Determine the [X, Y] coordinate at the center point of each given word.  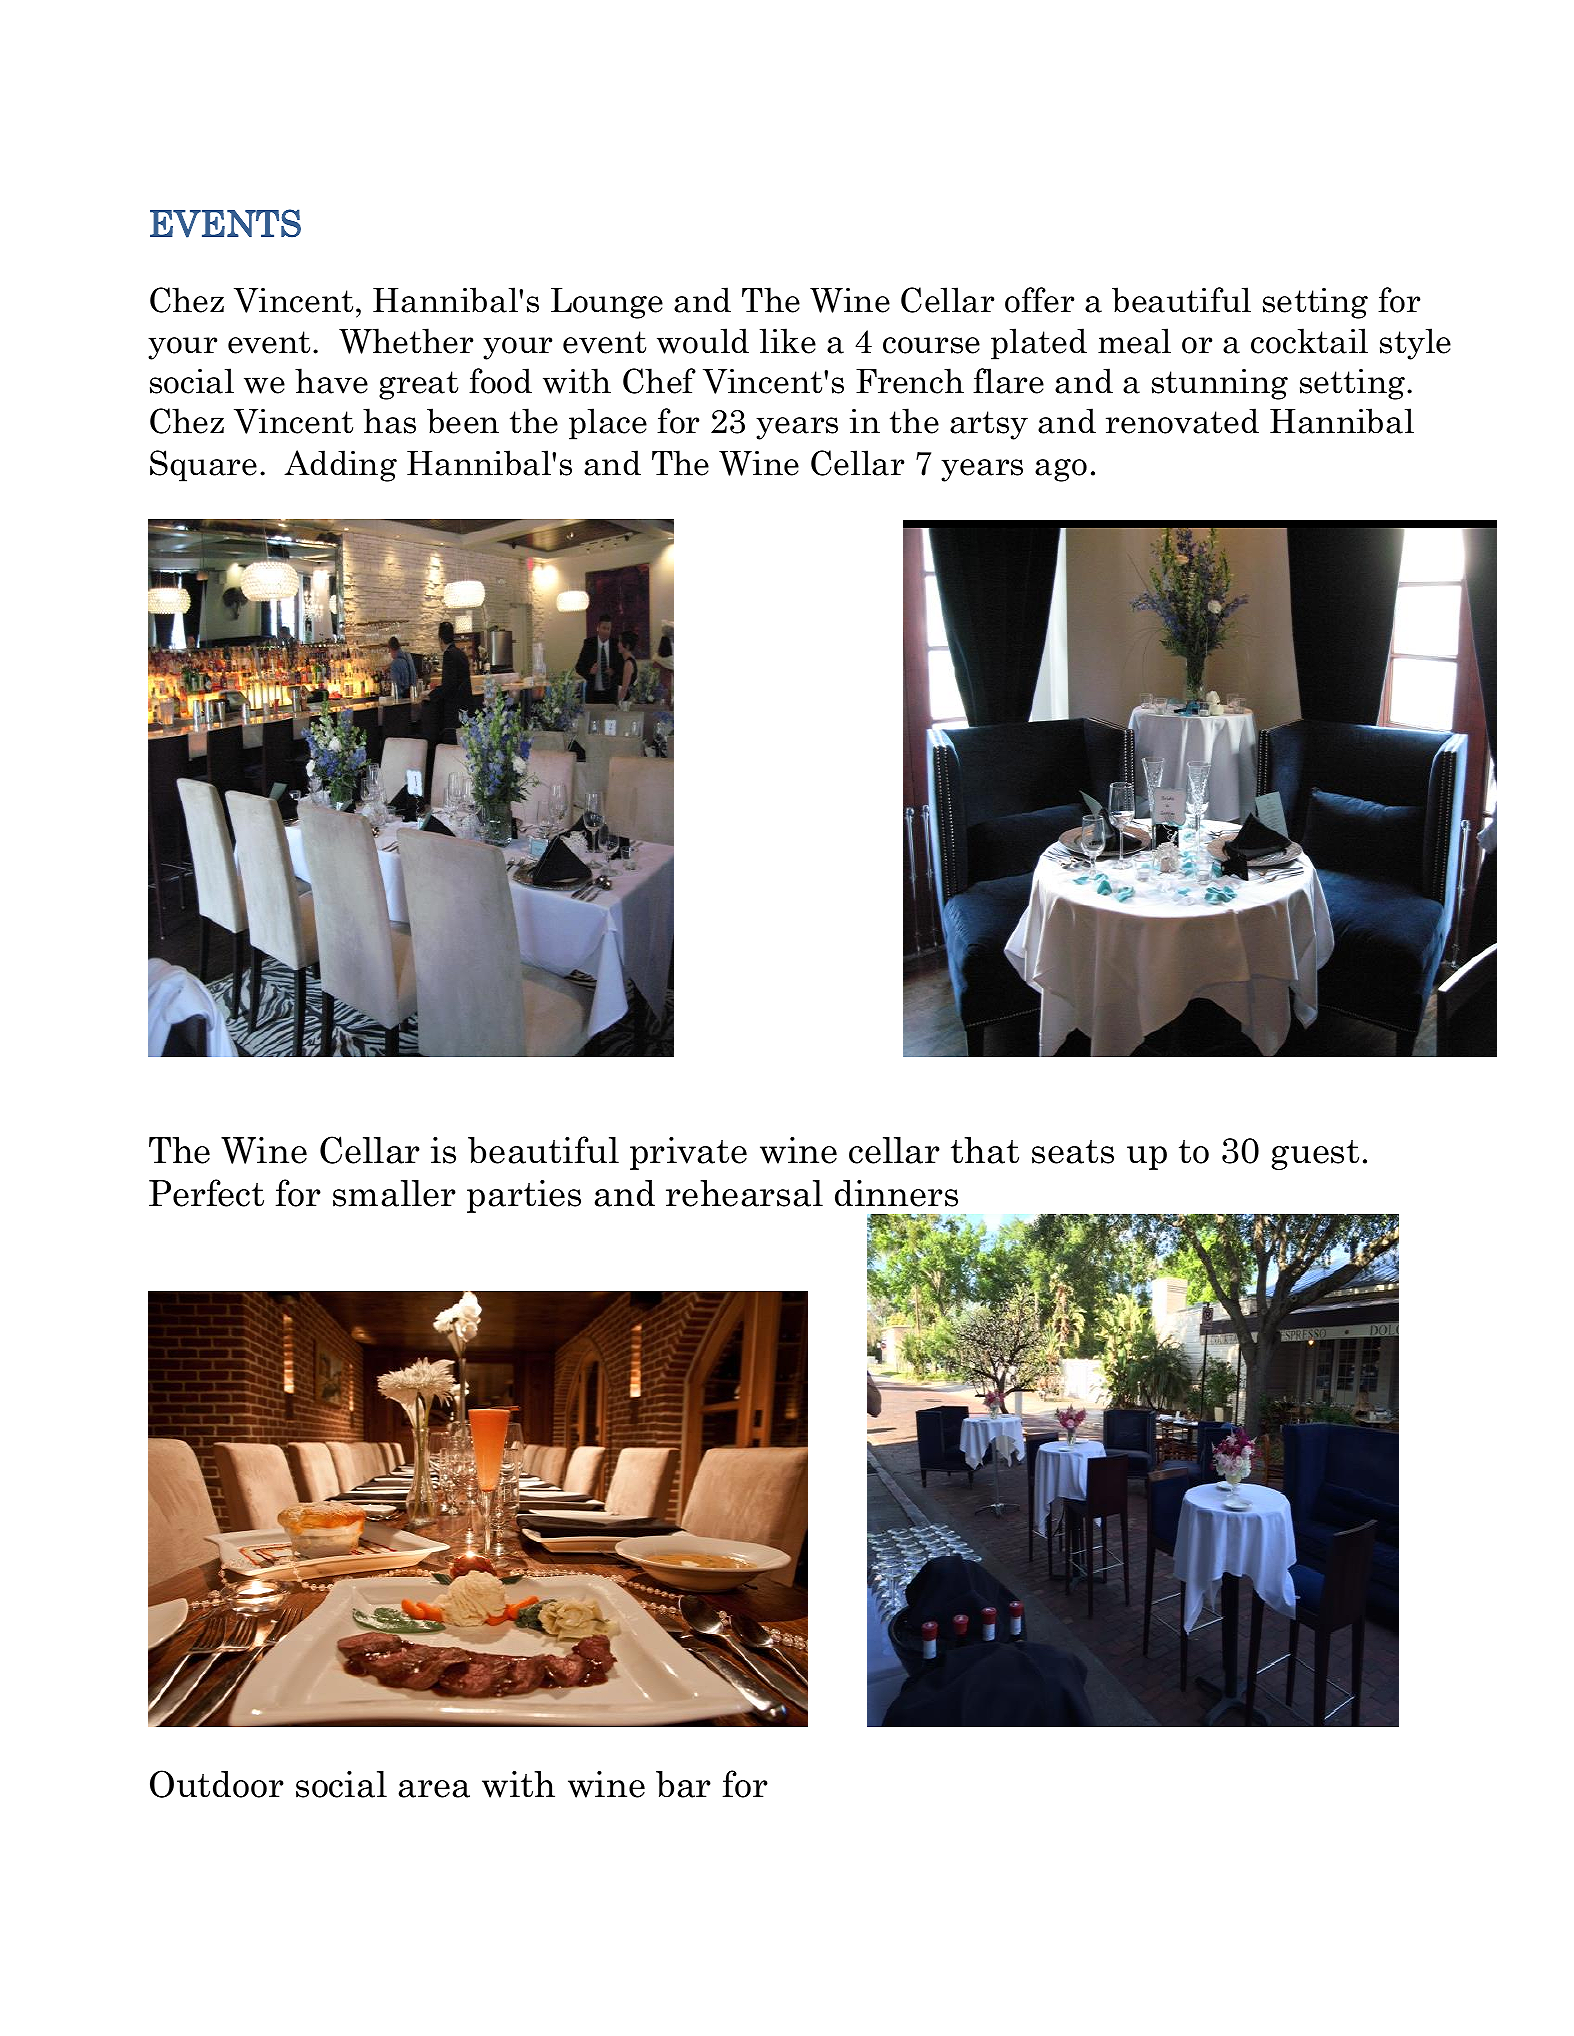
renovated [1182, 421]
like [788, 341]
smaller [394, 1193]
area [434, 1789]
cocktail [1309, 341]
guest [1315, 1155]
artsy [989, 425]
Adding [340, 466]
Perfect [206, 1193]
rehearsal [744, 1193]
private [688, 1153]
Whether [406, 341]
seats [1073, 1152]
